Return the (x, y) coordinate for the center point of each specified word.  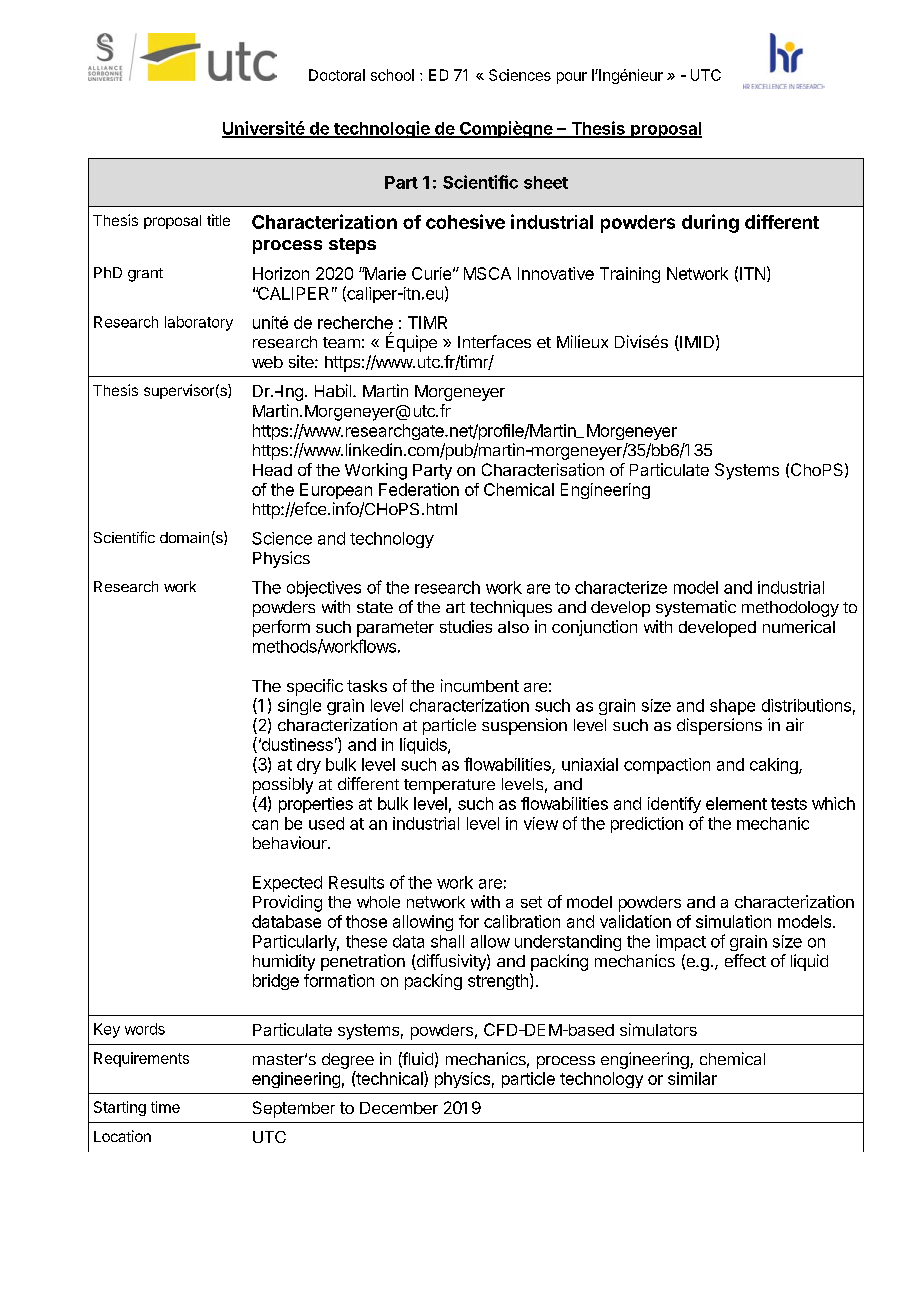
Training (630, 275)
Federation (419, 489)
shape (732, 707)
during (710, 223)
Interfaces (494, 341)
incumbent (480, 685)
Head (272, 470)
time (165, 1107)
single (299, 707)
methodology (790, 609)
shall (447, 941)
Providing (287, 903)
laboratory (199, 323)
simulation (733, 921)
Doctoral (337, 75)
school (392, 75)
